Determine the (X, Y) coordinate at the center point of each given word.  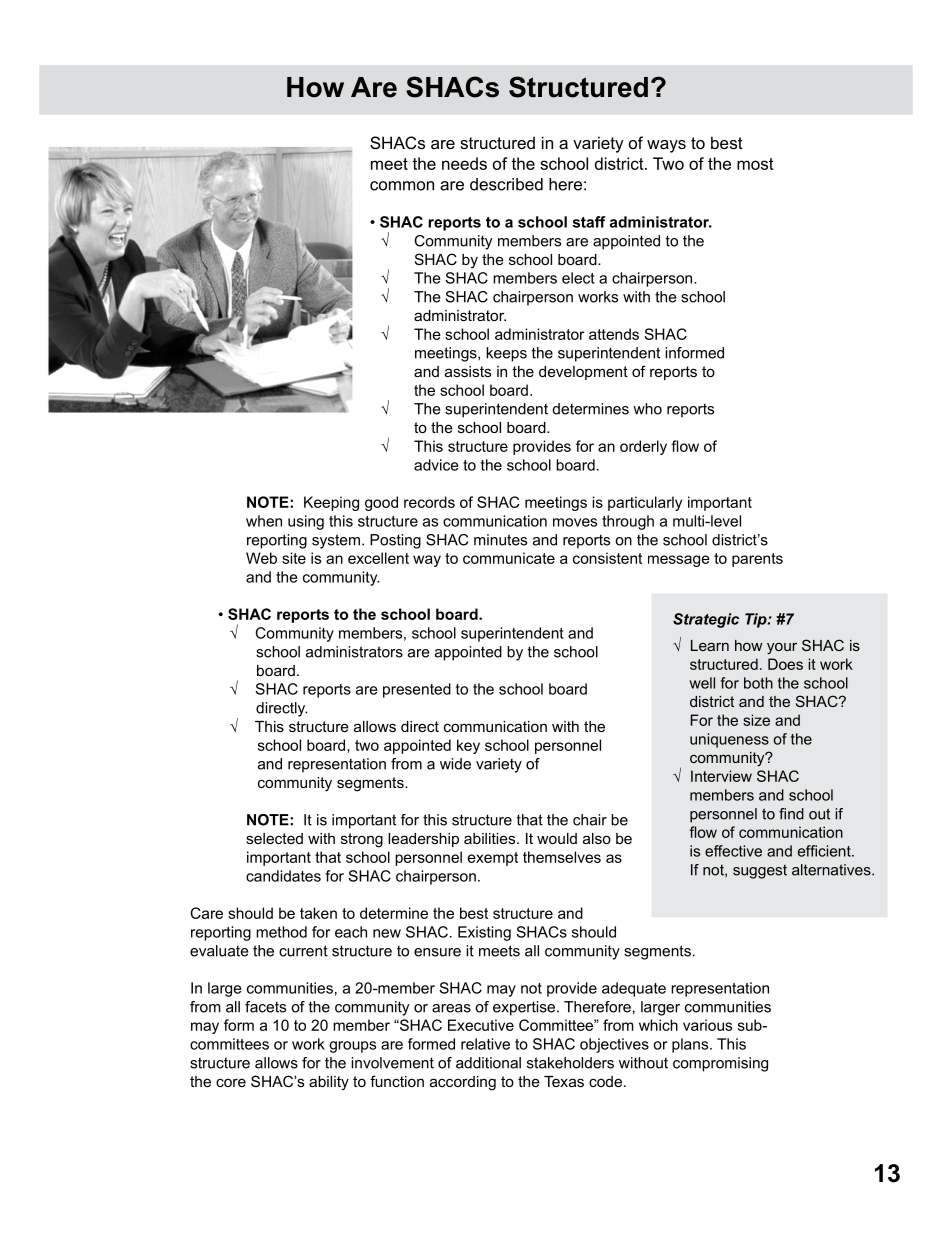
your (782, 649)
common (402, 186)
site (294, 558)
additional (488, 1063)
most (755, 164)
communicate (509, 558)
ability (329, 1083)
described (506, 184)
